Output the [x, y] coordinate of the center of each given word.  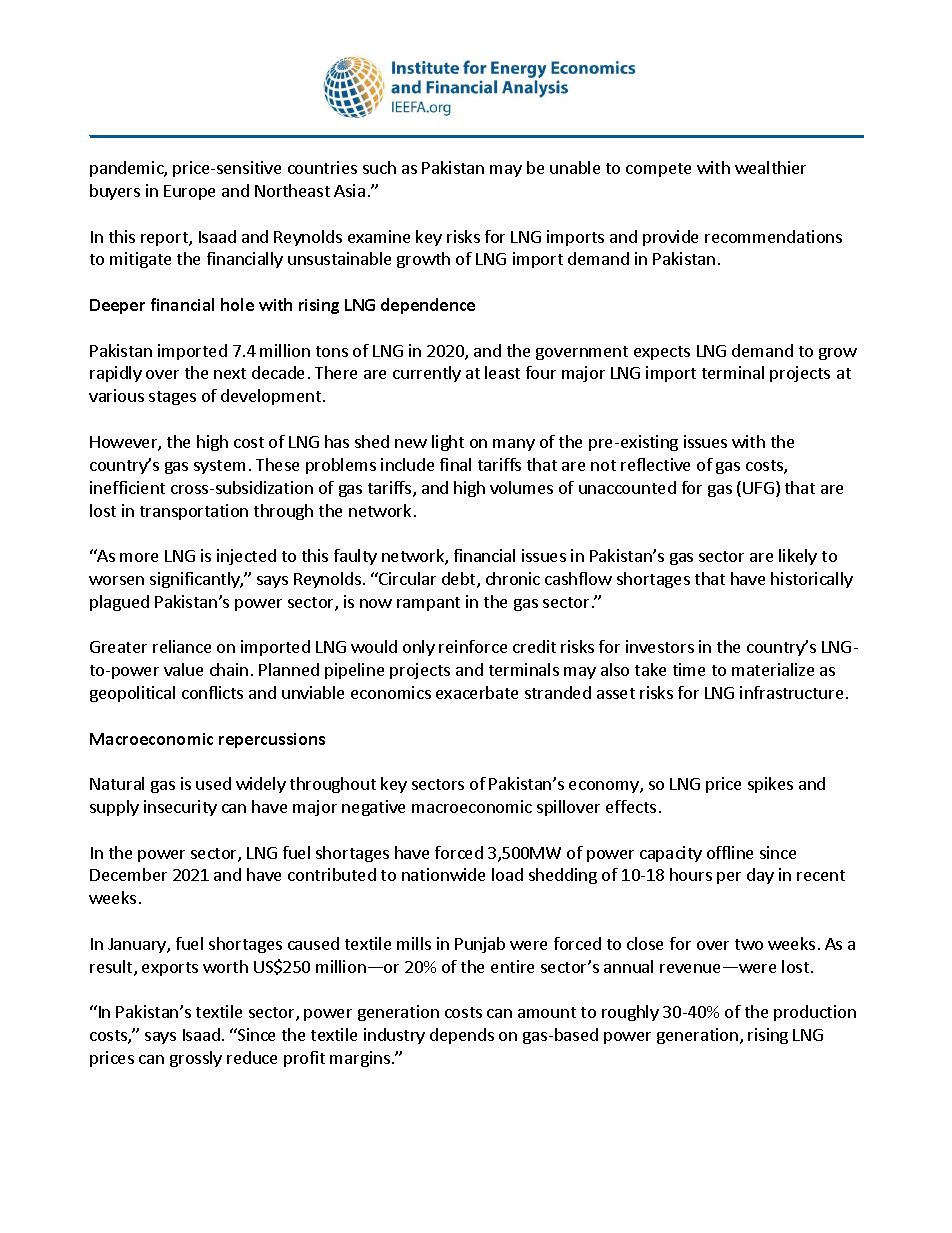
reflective [655, 464]
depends [462, 1036]
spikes [770, 785]
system [219, 467]
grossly [196, 1059]
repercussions [272, 740]
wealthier [770, 167]
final [455, 464]
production [815, 1013]
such [379, 167]
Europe [189, 192]
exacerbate [477, 692]
